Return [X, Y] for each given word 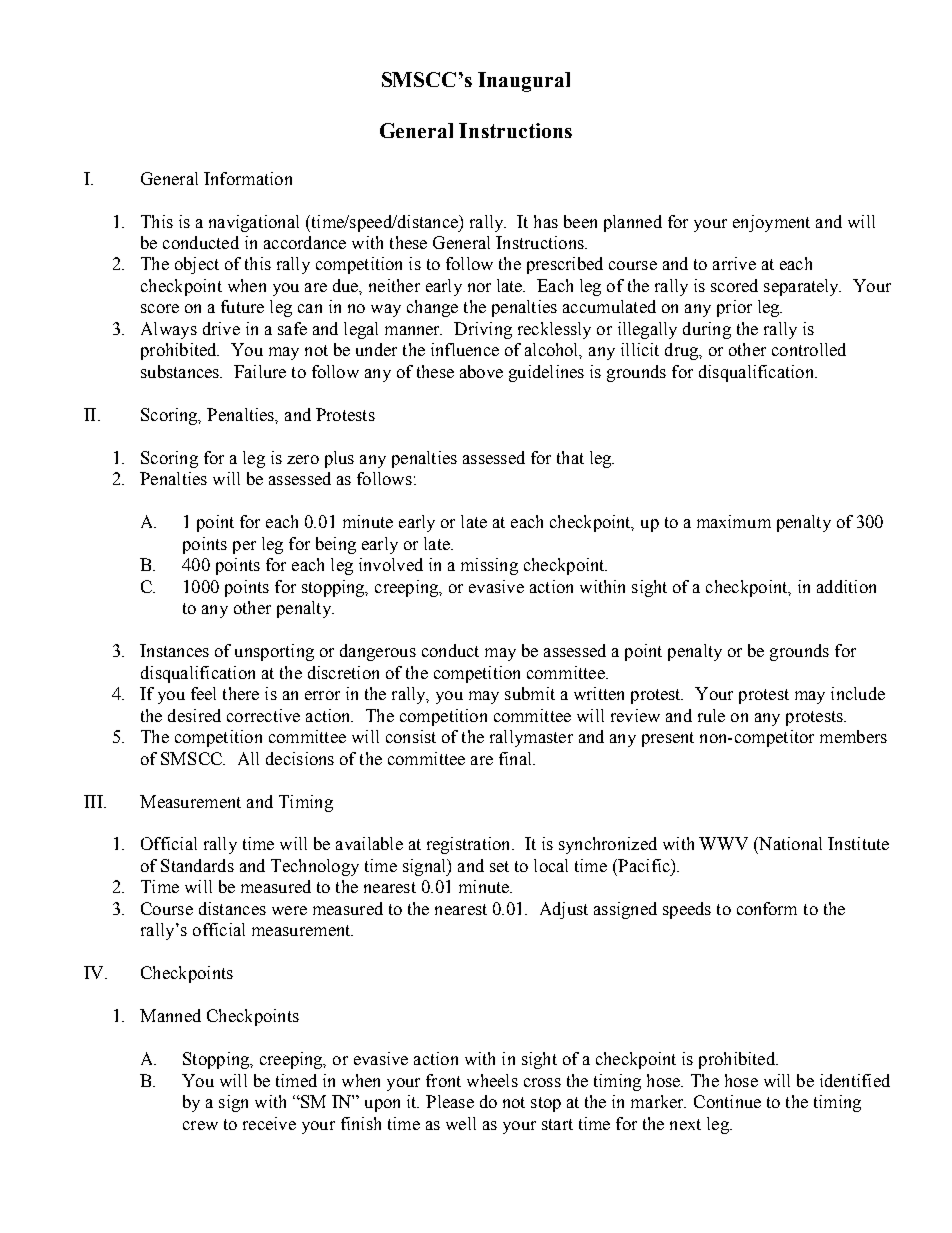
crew [200, 1125]
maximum [734, 521]
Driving [483, 330]
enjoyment [771, 223]
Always [169, 330]
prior [734, 308]
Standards [197, 865]
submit [530, 693]
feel [203, 693]
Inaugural [524, 82]
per [244, 547]
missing [489, 566]
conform [767, 908]
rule [711, 715]
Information [248, 178]
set [499, 866]
